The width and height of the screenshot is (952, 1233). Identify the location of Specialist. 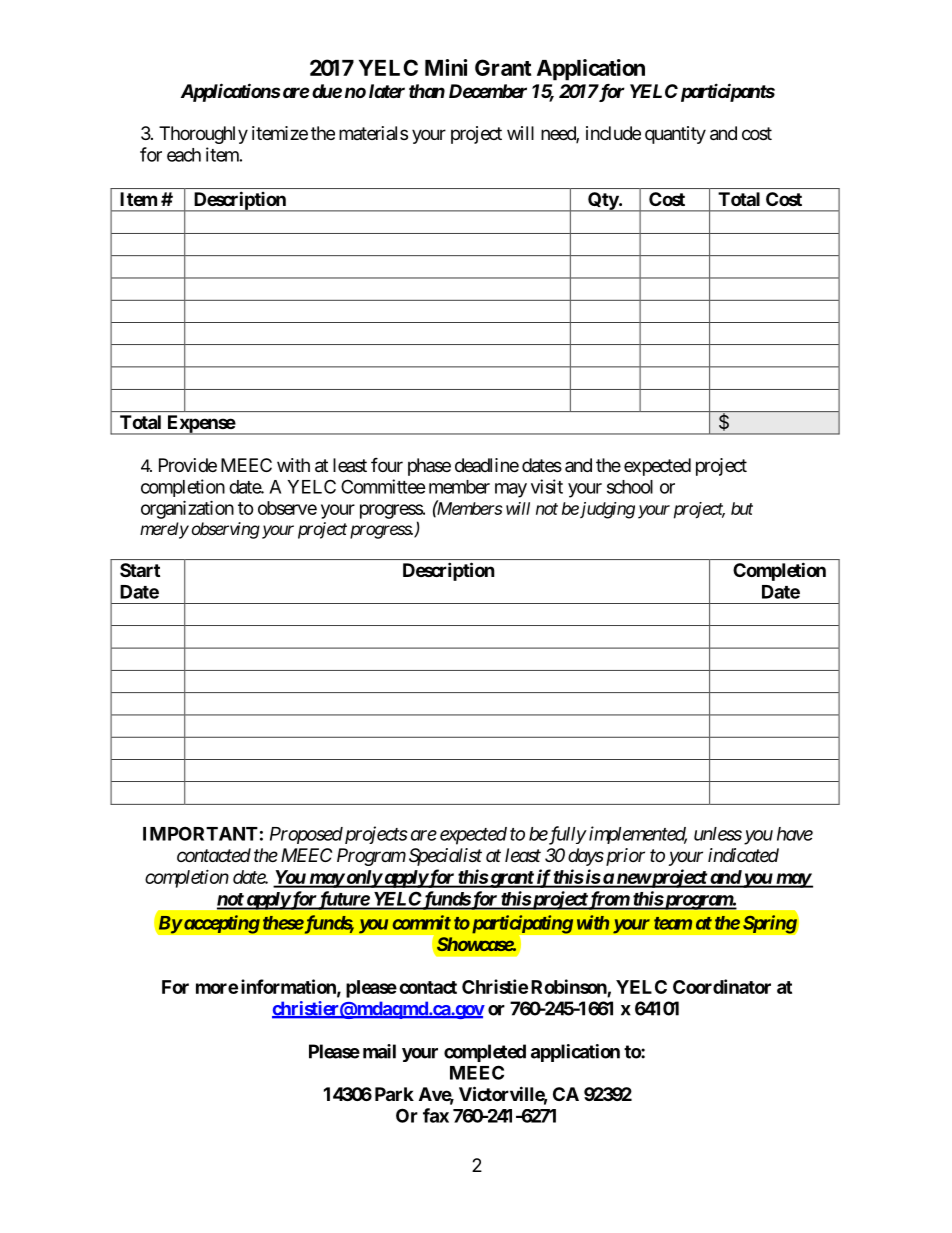
(445, 857).
